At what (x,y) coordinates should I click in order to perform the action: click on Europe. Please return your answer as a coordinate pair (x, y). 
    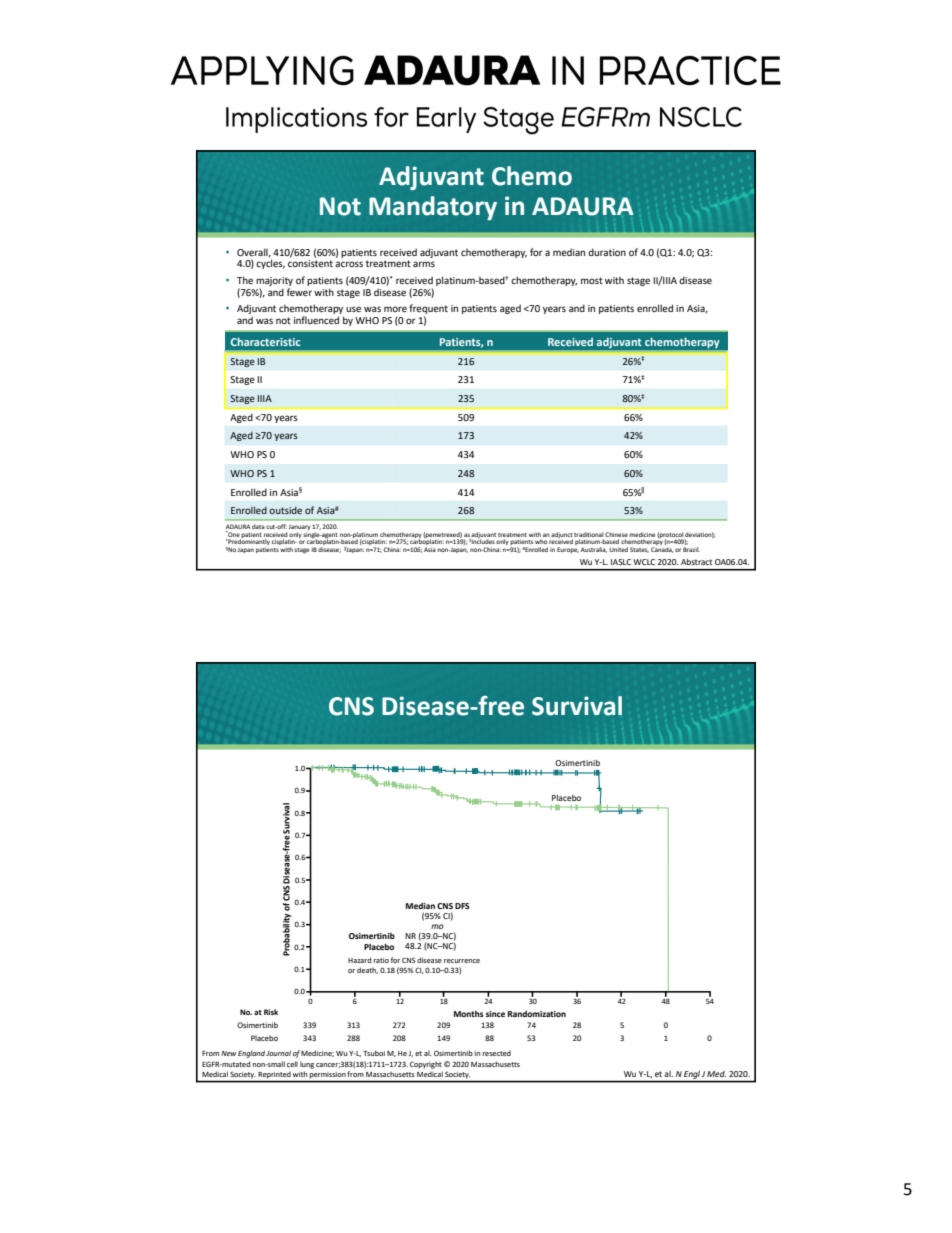
    Looking at the image, I should click on (568, 550).
